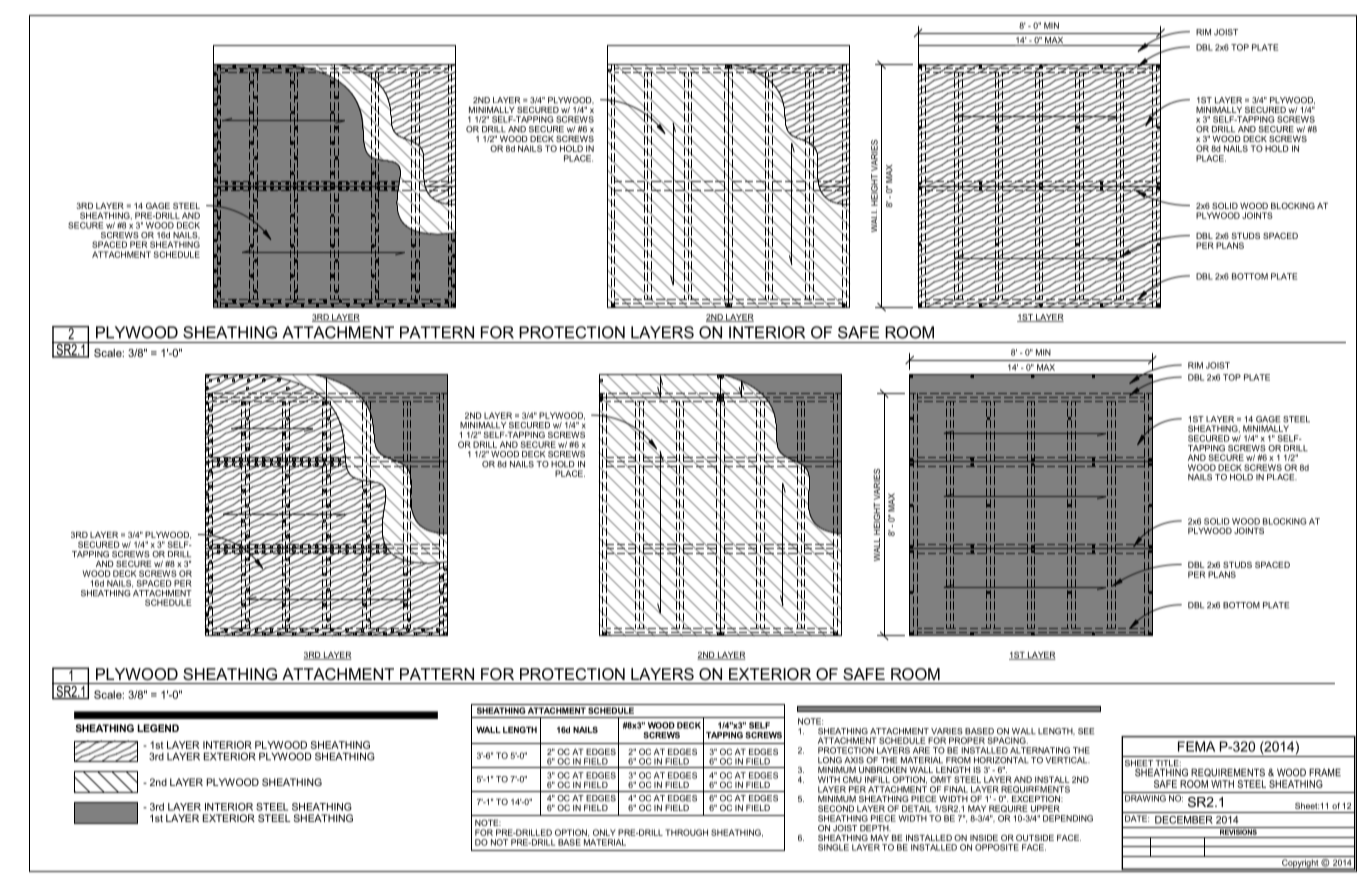 The image size is (1372, 887). I want to click on REVISIONS, so click(1238, 831).
